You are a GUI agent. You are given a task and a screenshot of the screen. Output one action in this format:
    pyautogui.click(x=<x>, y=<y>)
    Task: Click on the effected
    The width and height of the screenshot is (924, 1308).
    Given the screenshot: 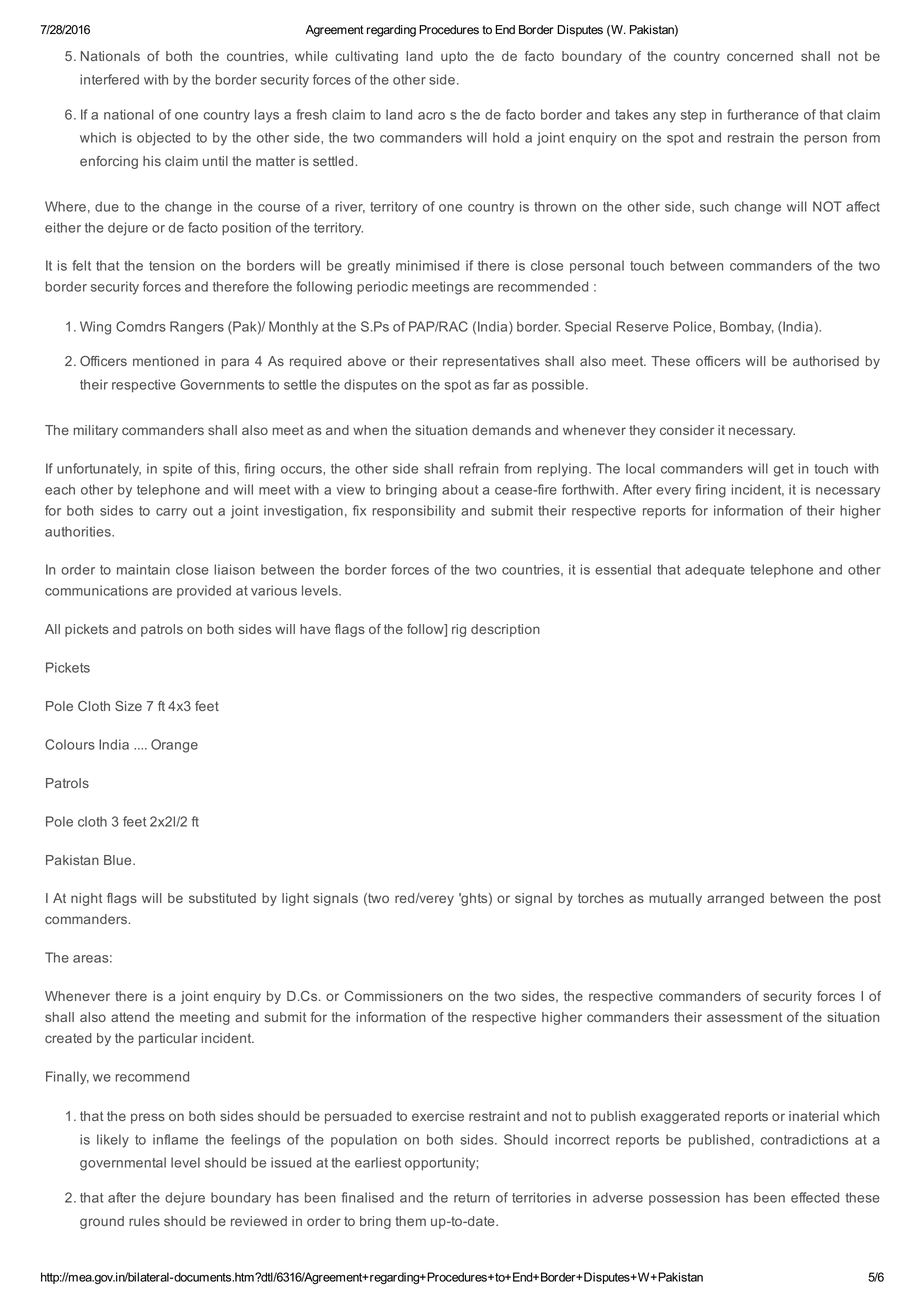 What is the action you would take?
    pyautogui.click(x=815, y=1197)
